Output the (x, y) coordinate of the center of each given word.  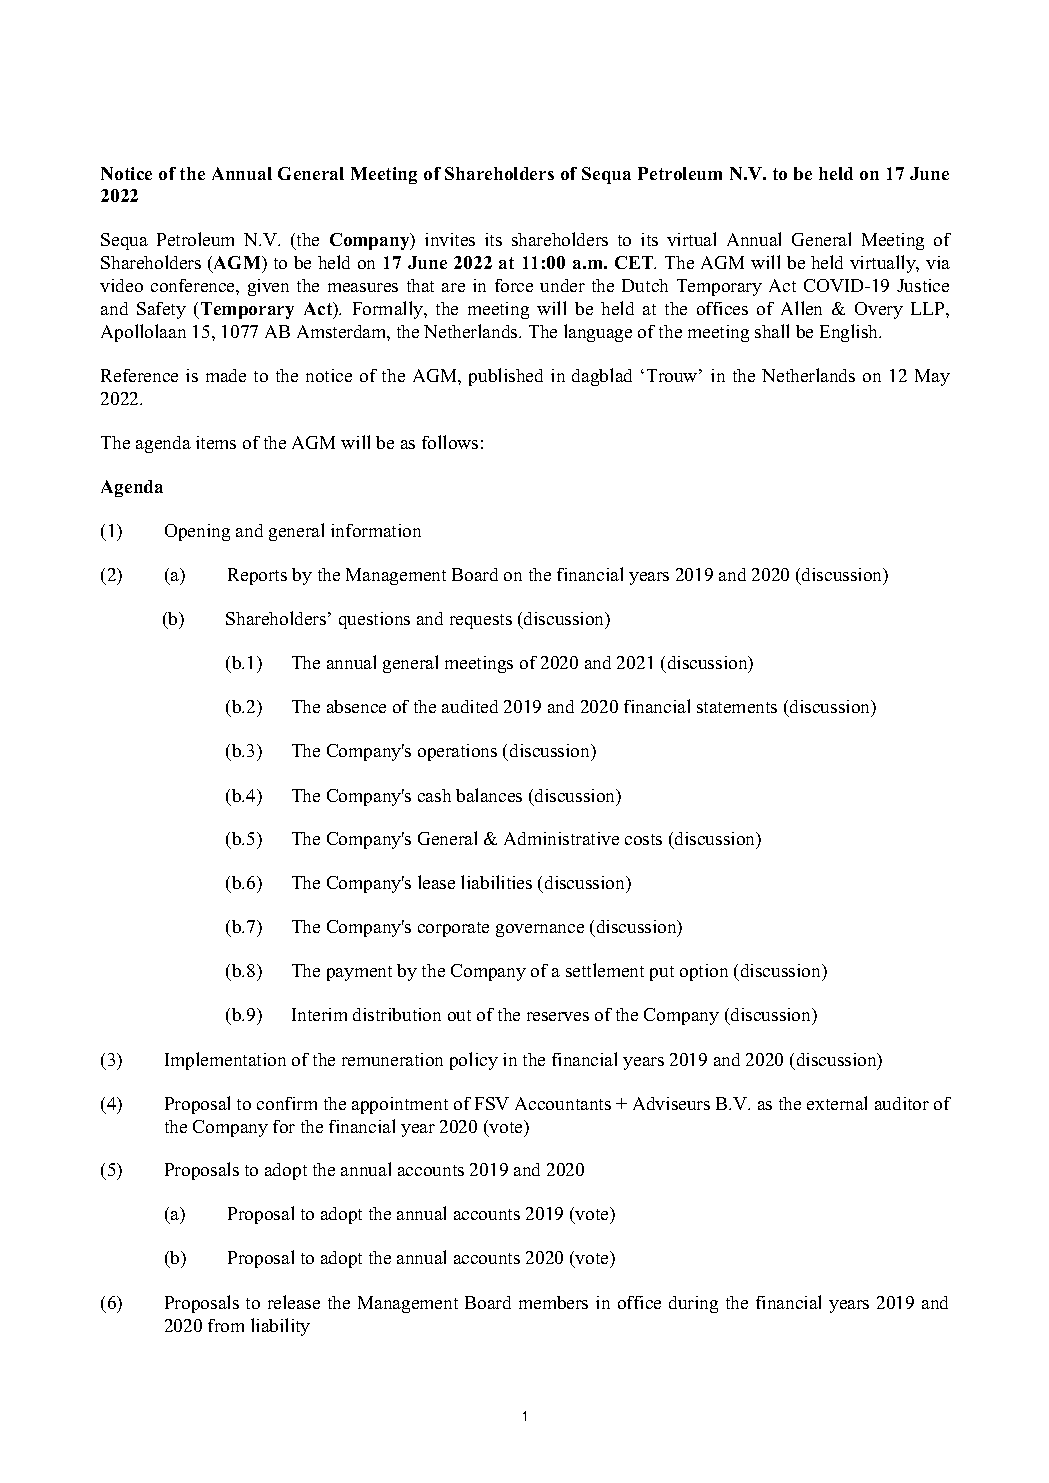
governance (540, 930)
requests (481, 621)
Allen (801, 308)
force (514, 285)
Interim (319, 1014)
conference (194, 285)
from (226, 1325)
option (704, 972)
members (553, 1302)
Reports (257, 576)
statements (737, 707)
